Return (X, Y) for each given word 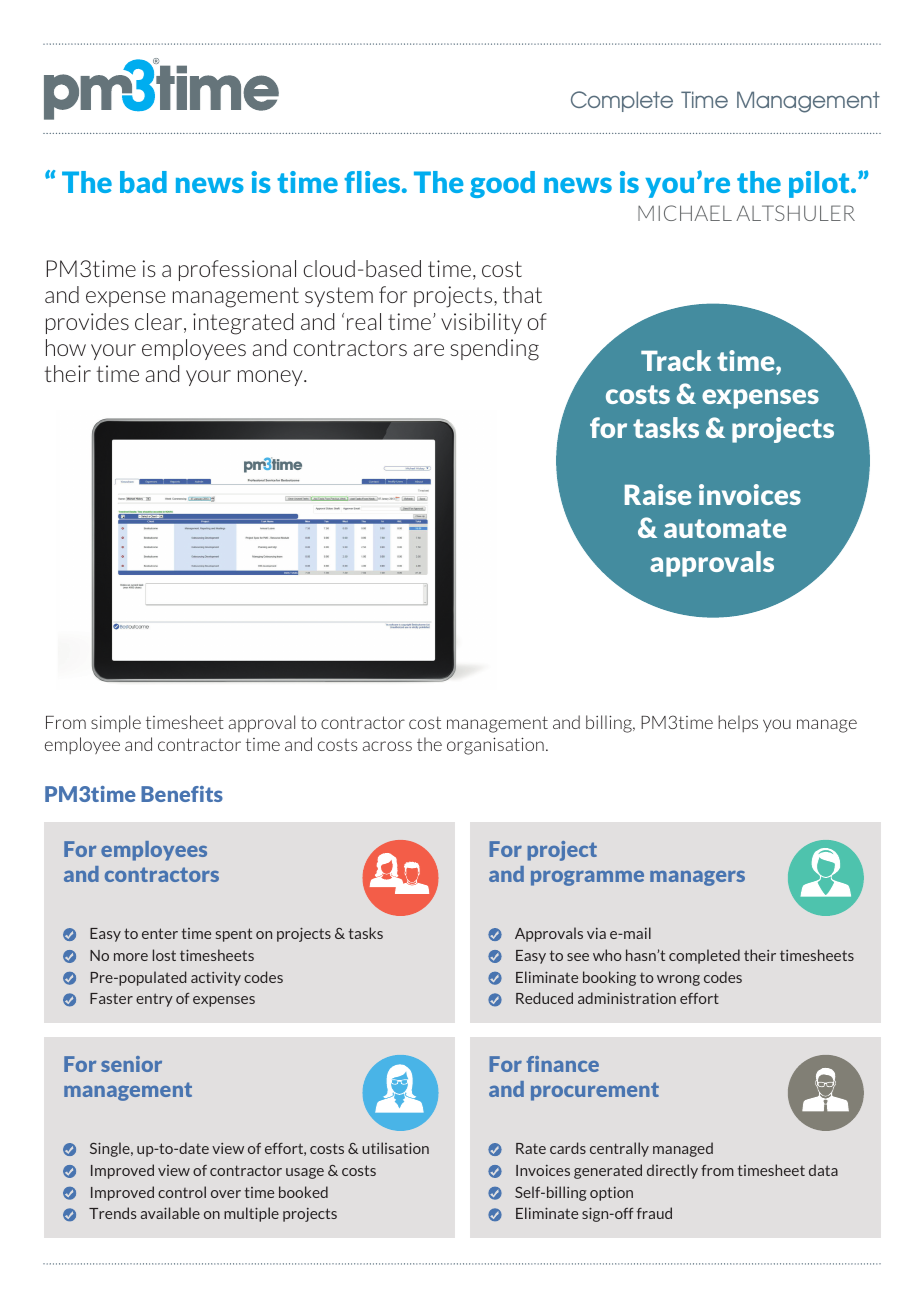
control (182, 1192)
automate (725, 528)
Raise (658, 494)
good (502, 184)
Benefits (182, 794)
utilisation (395, 1148)
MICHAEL (685, 213)
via (596, 933)
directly (672, 1171)
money (271, 378)
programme (587, 878)
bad (143, 182)
